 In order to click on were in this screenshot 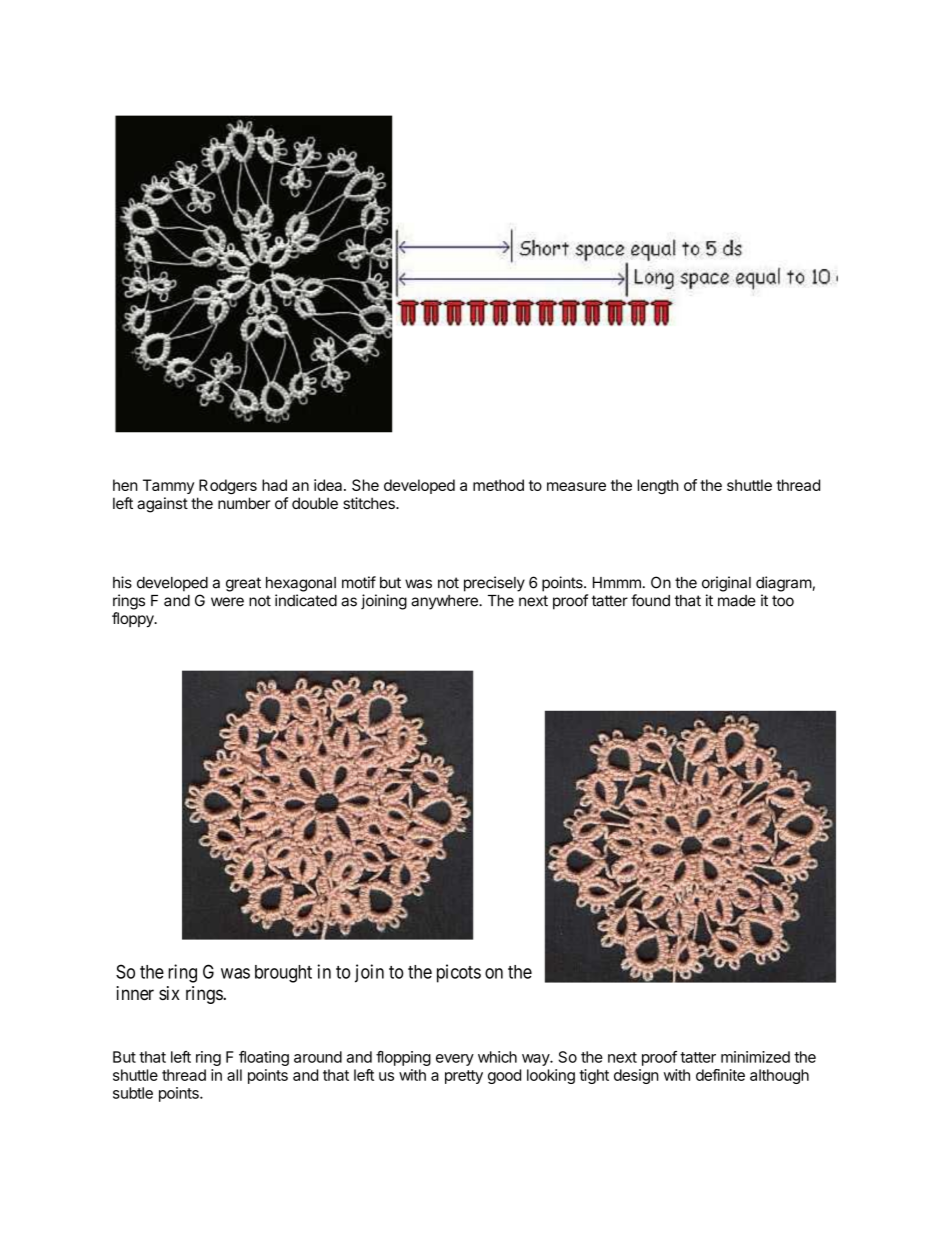, I will do `click(227, 602)`.
